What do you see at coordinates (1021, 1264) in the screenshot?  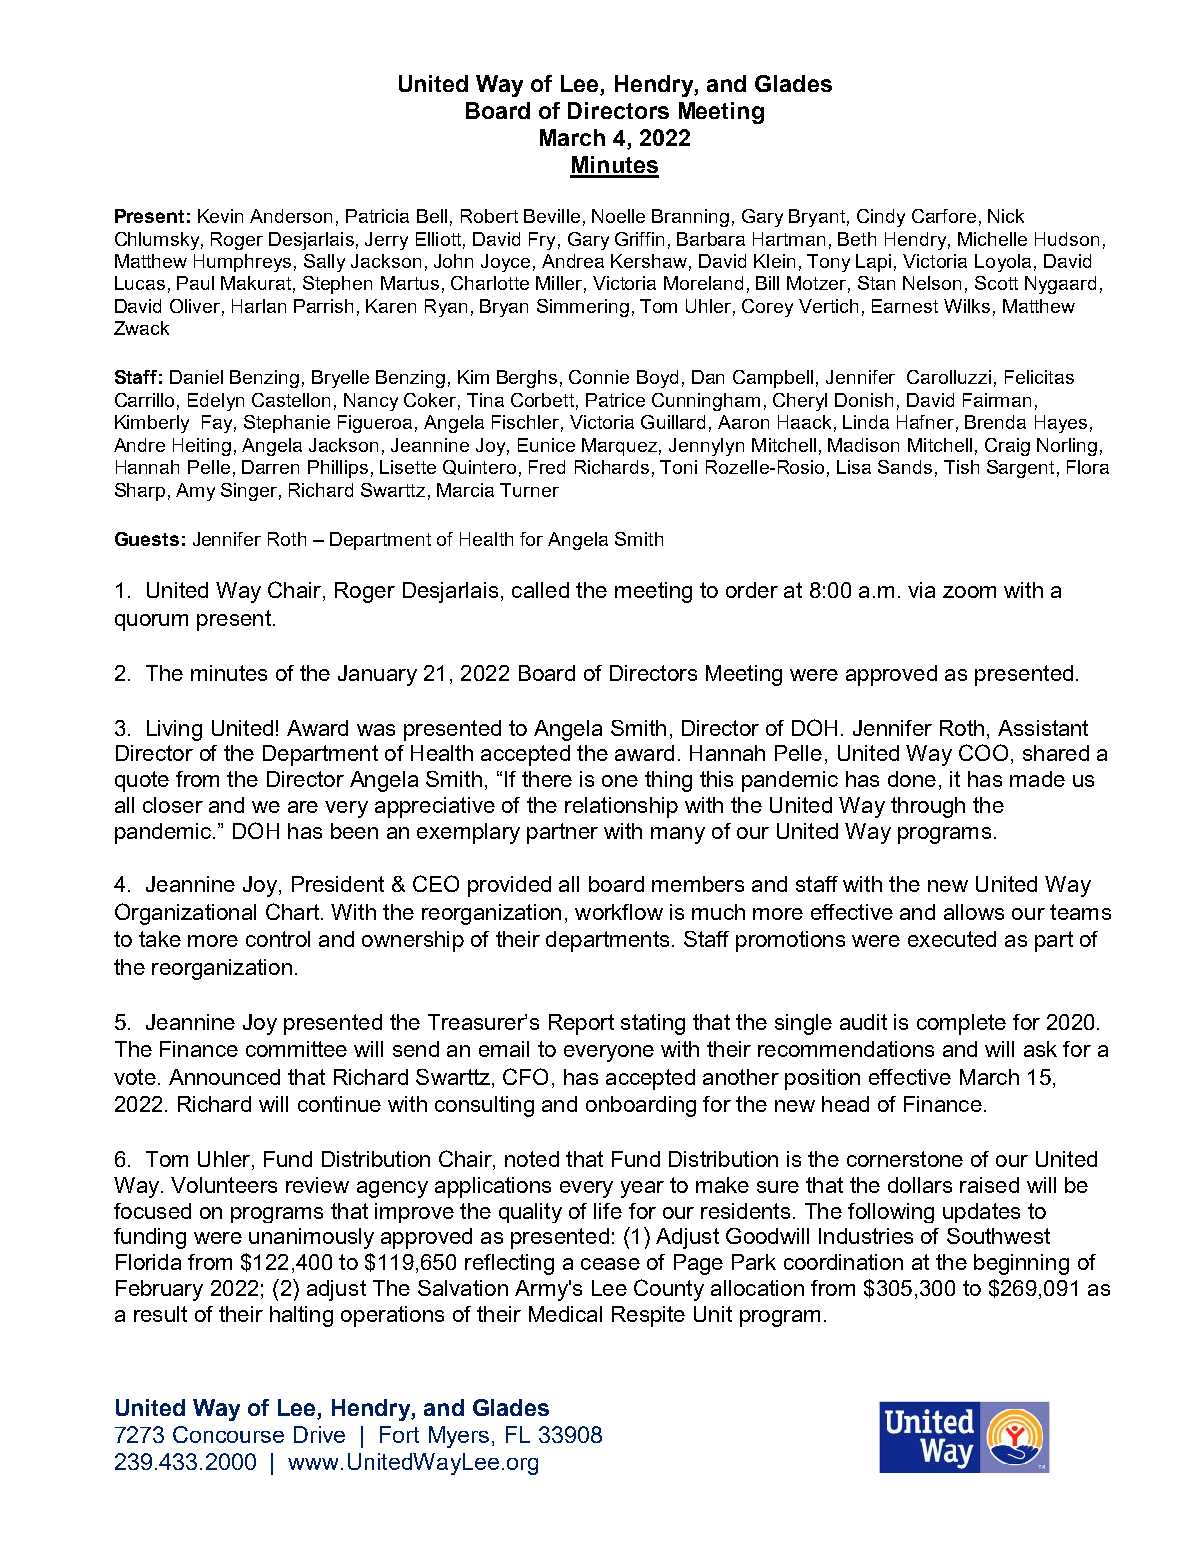 I see `beginning` at bounding box center [1021, 1264].
